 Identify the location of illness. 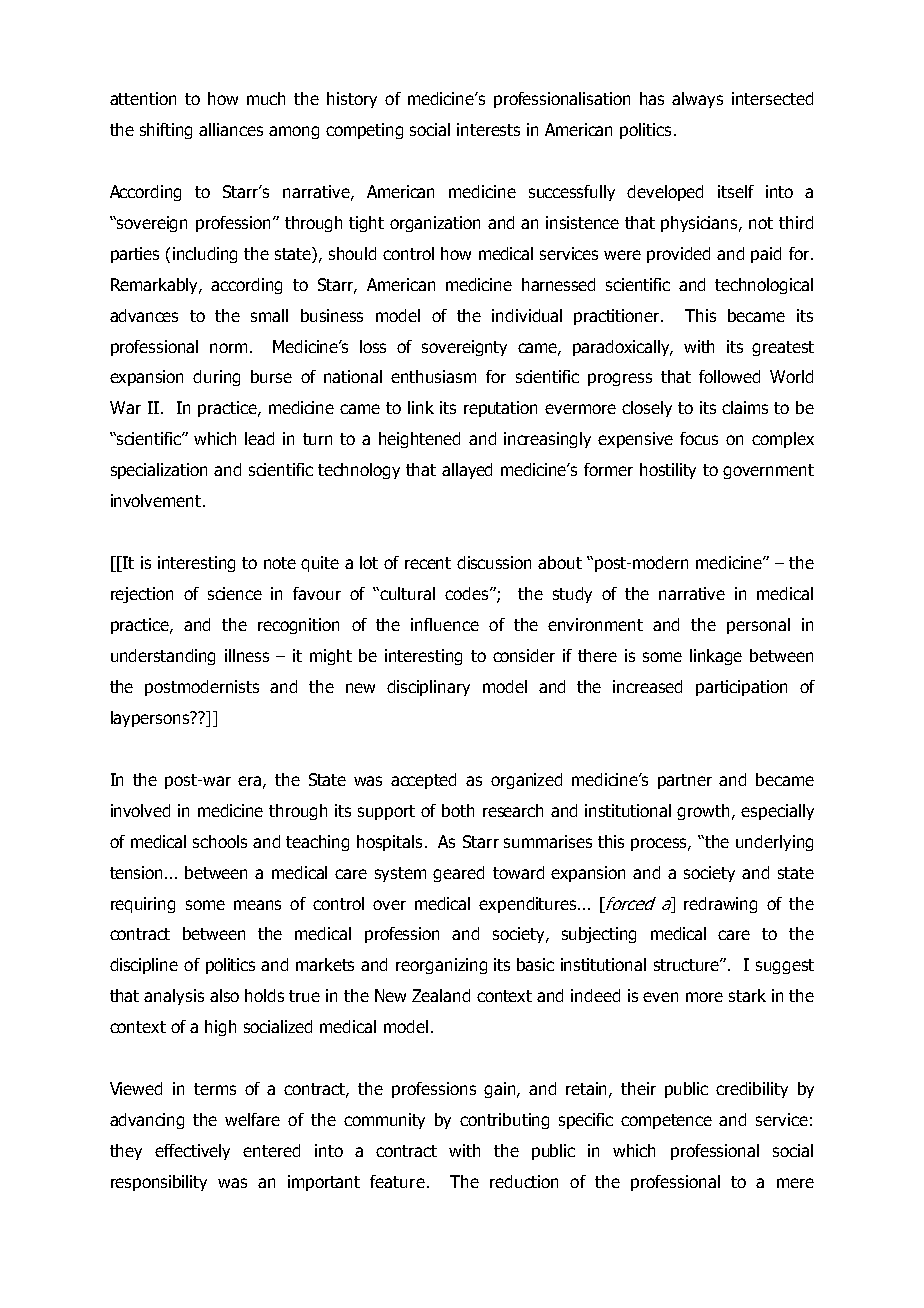
(247, 655).
